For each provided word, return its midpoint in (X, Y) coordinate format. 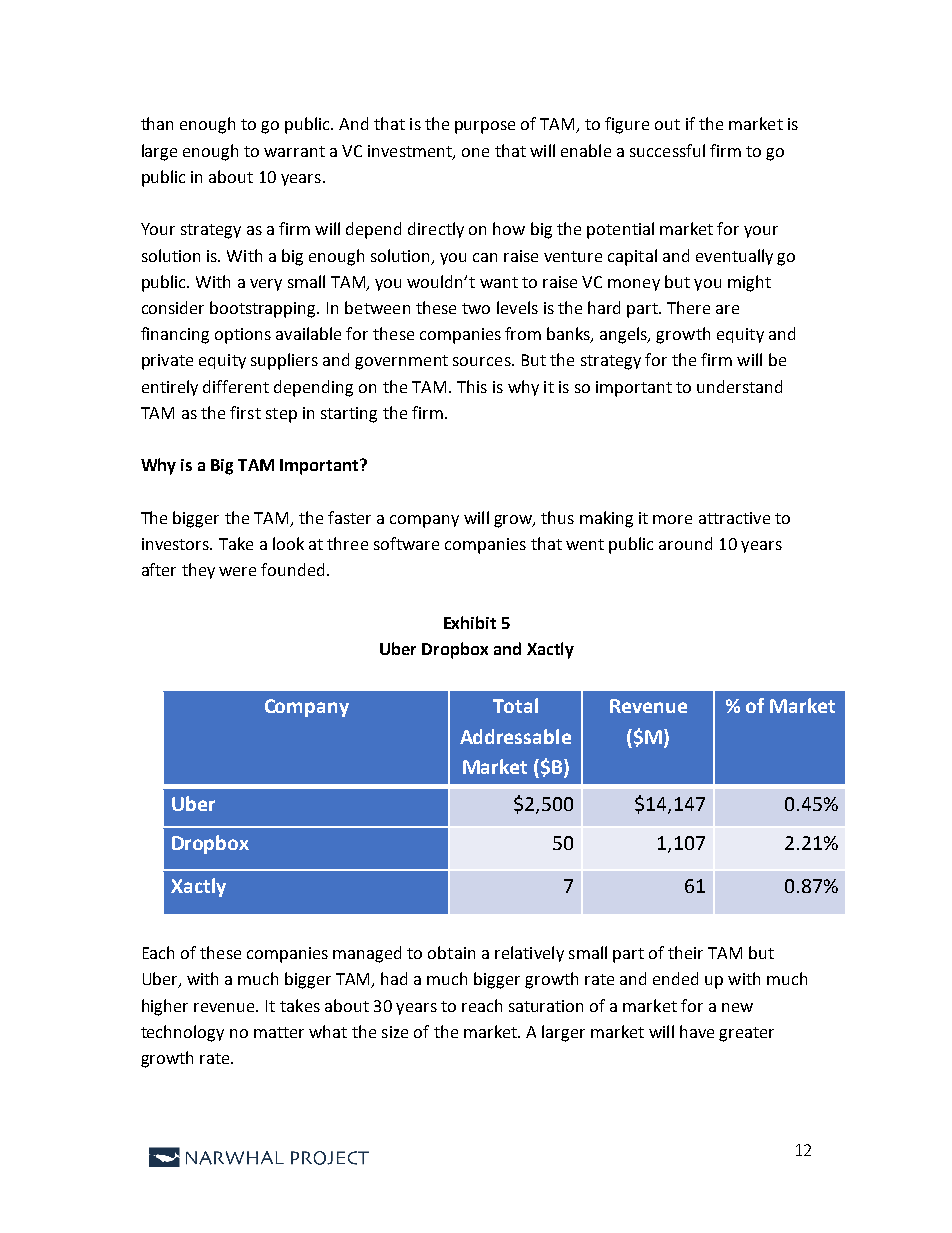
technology (182, 1033)
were (237, 571)
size (395, 1032)
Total (515, 705)
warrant (294, 151)
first (245, 412)
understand (739, 386)
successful (667, 150)
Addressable (515, 736)
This (472, 386)
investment (411, 152)
